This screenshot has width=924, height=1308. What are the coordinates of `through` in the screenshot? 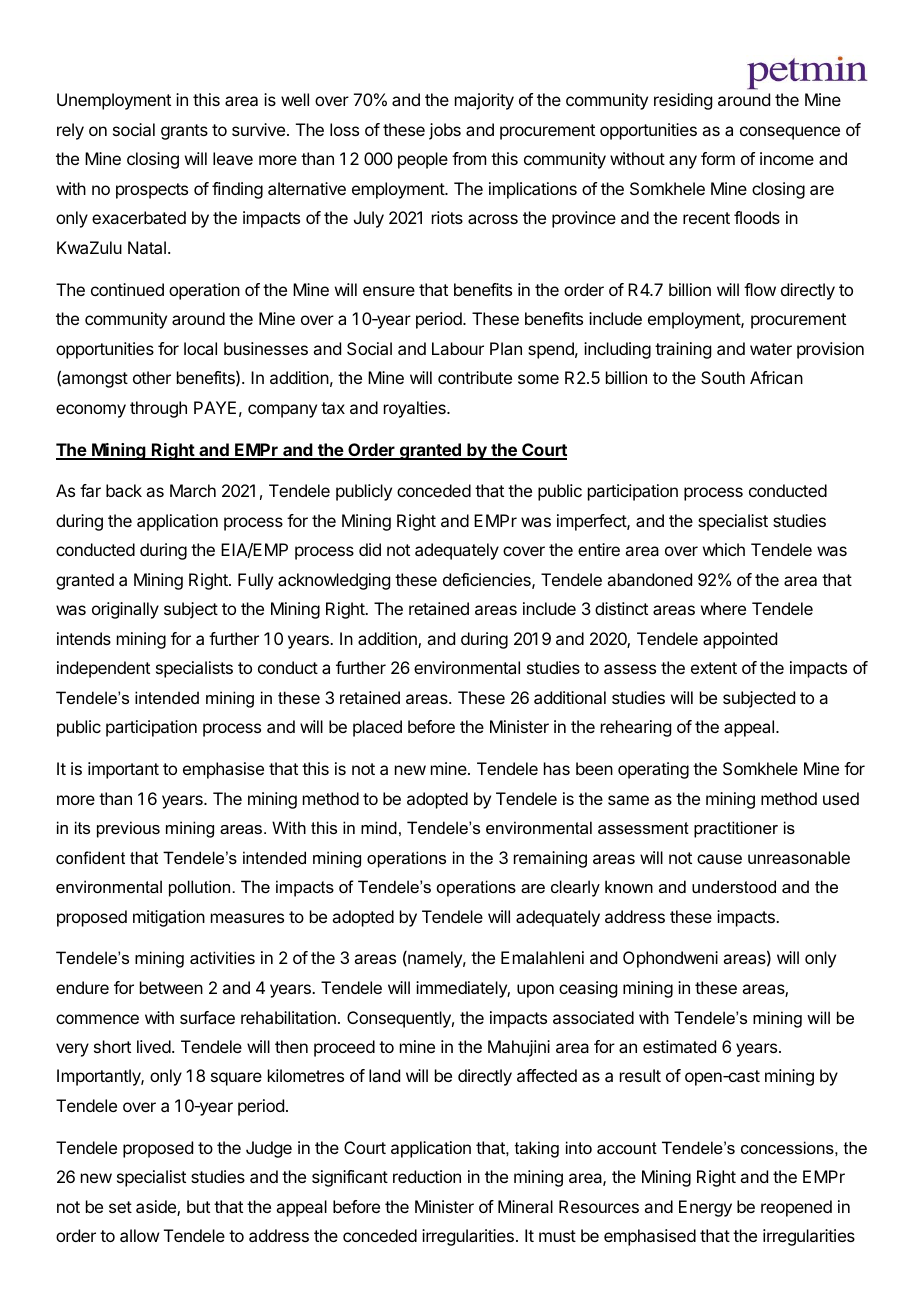 It's located at (158, 409).
